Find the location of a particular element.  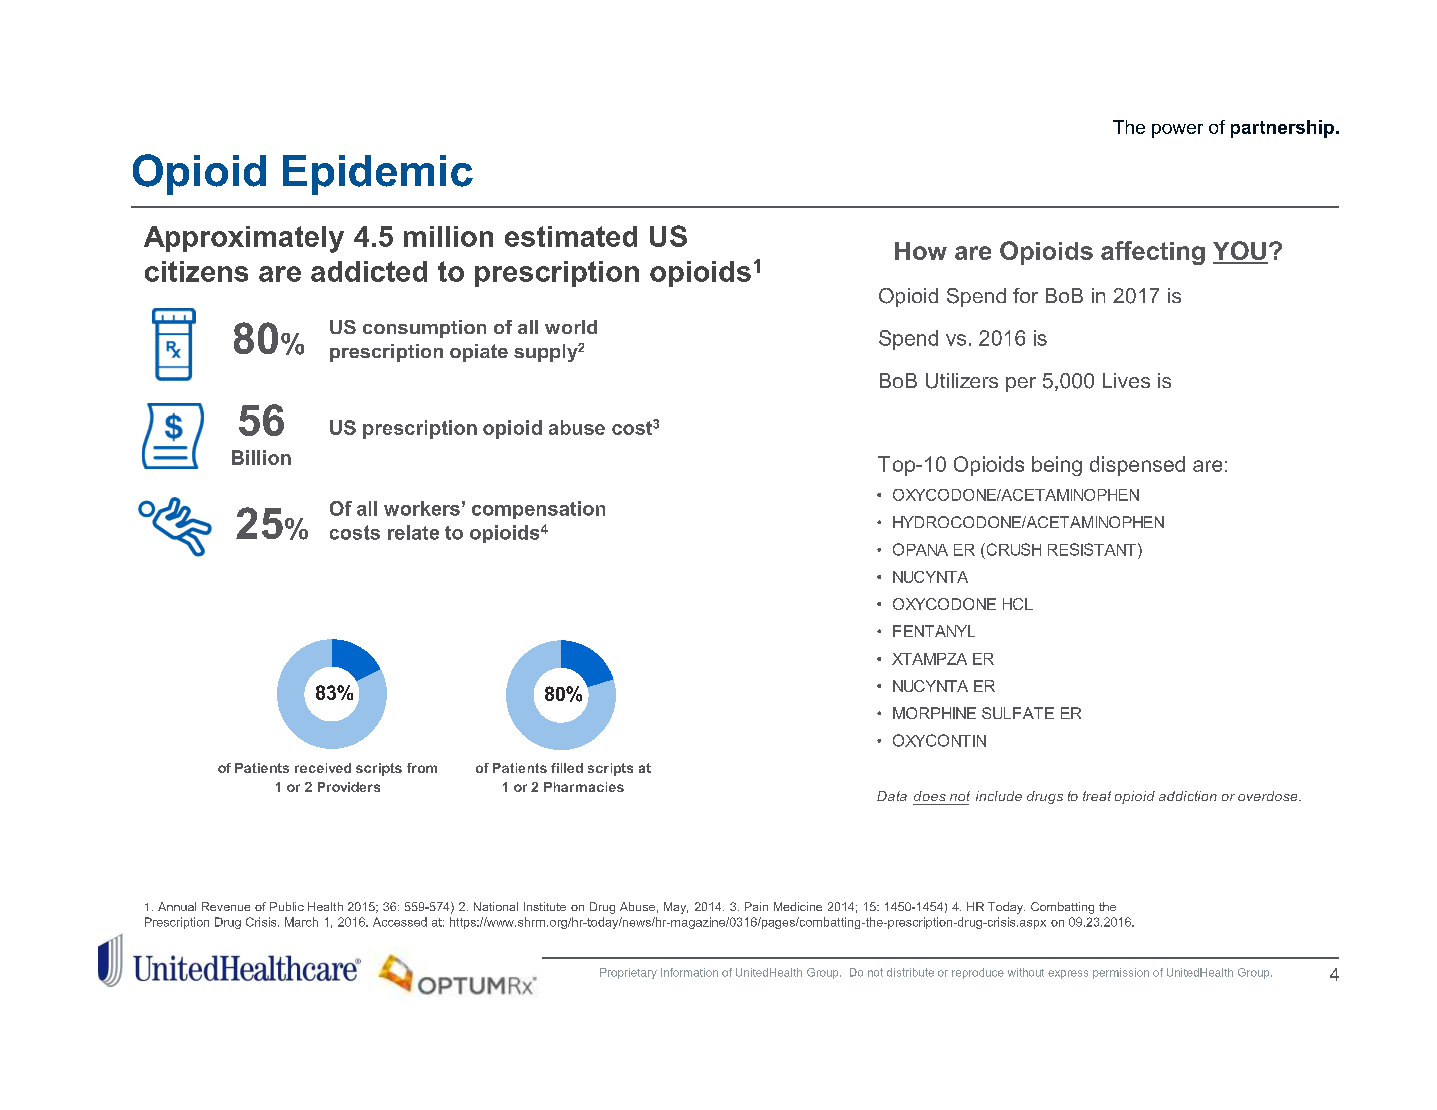

world is located at coordinates (571, 327).
